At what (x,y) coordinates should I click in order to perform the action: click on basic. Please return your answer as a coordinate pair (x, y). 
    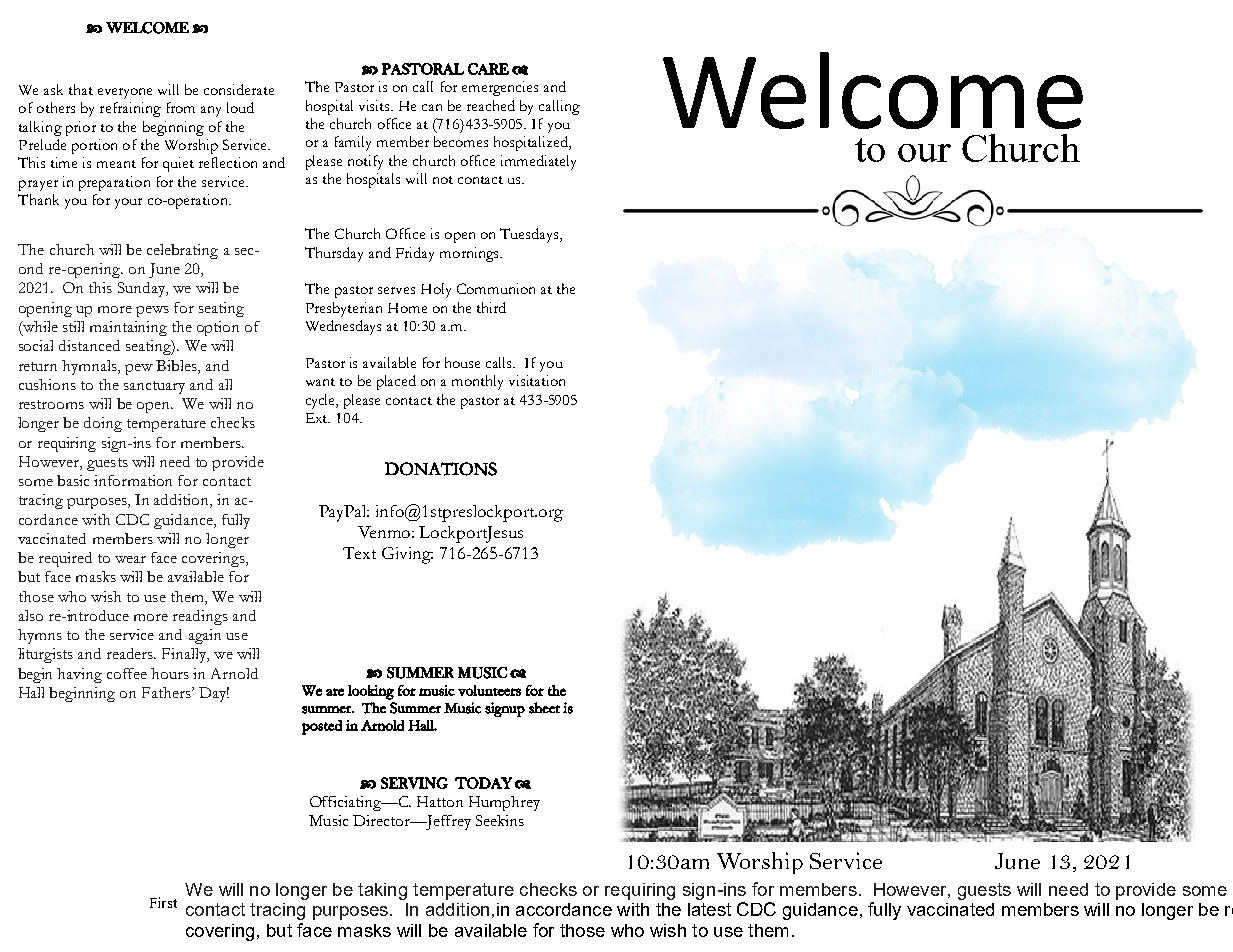
    Looking at the image, I should click on (73, 480).
